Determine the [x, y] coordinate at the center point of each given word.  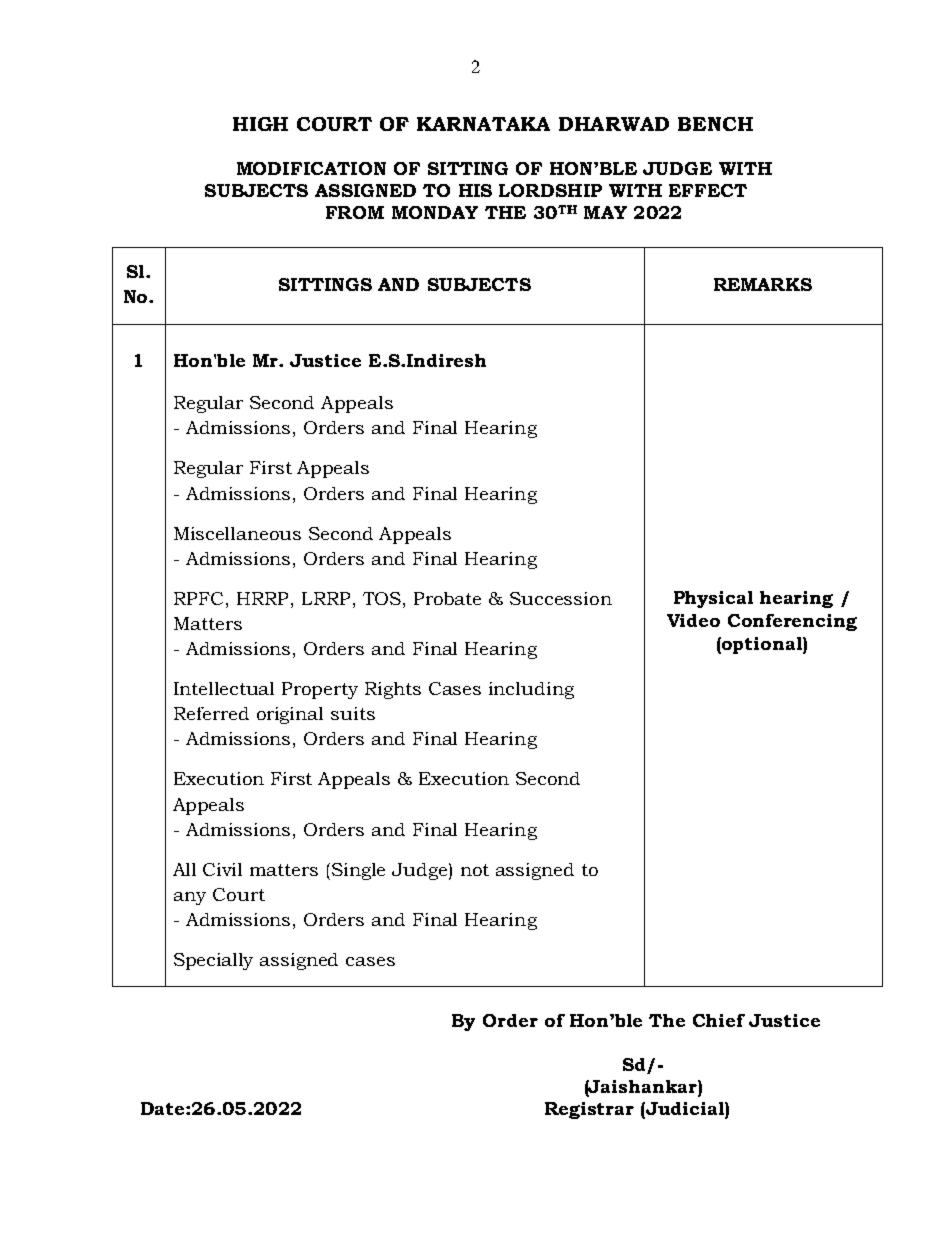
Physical [713, 599]
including [531, 690]
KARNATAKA [483, 124]
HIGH [260, 124]
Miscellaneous [237, 533]
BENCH [715, 124]
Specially [213, 961]
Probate [447, 598]
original [290, 715]
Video [693, 620]
